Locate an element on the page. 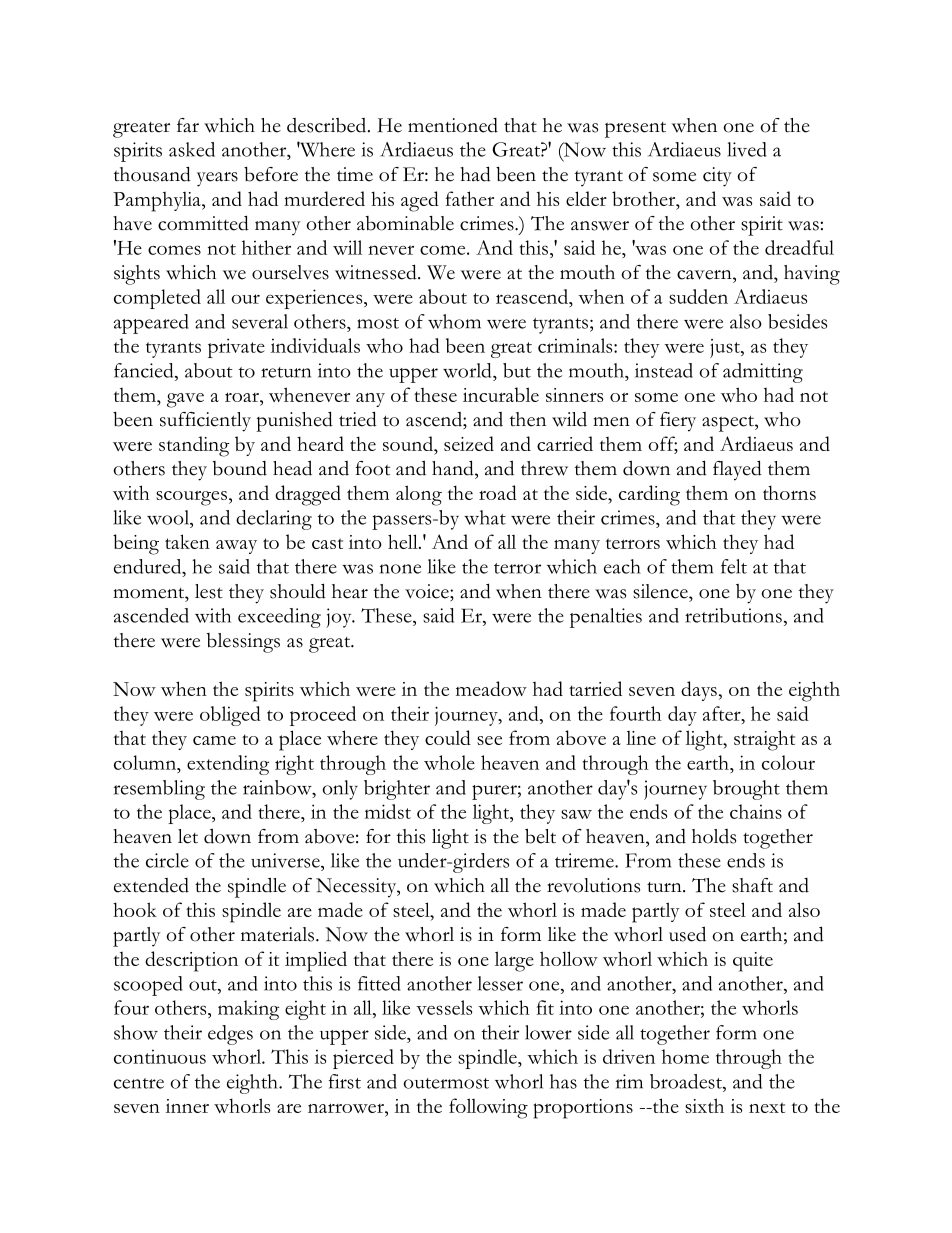  brought is located at coordinates (746, 790).
